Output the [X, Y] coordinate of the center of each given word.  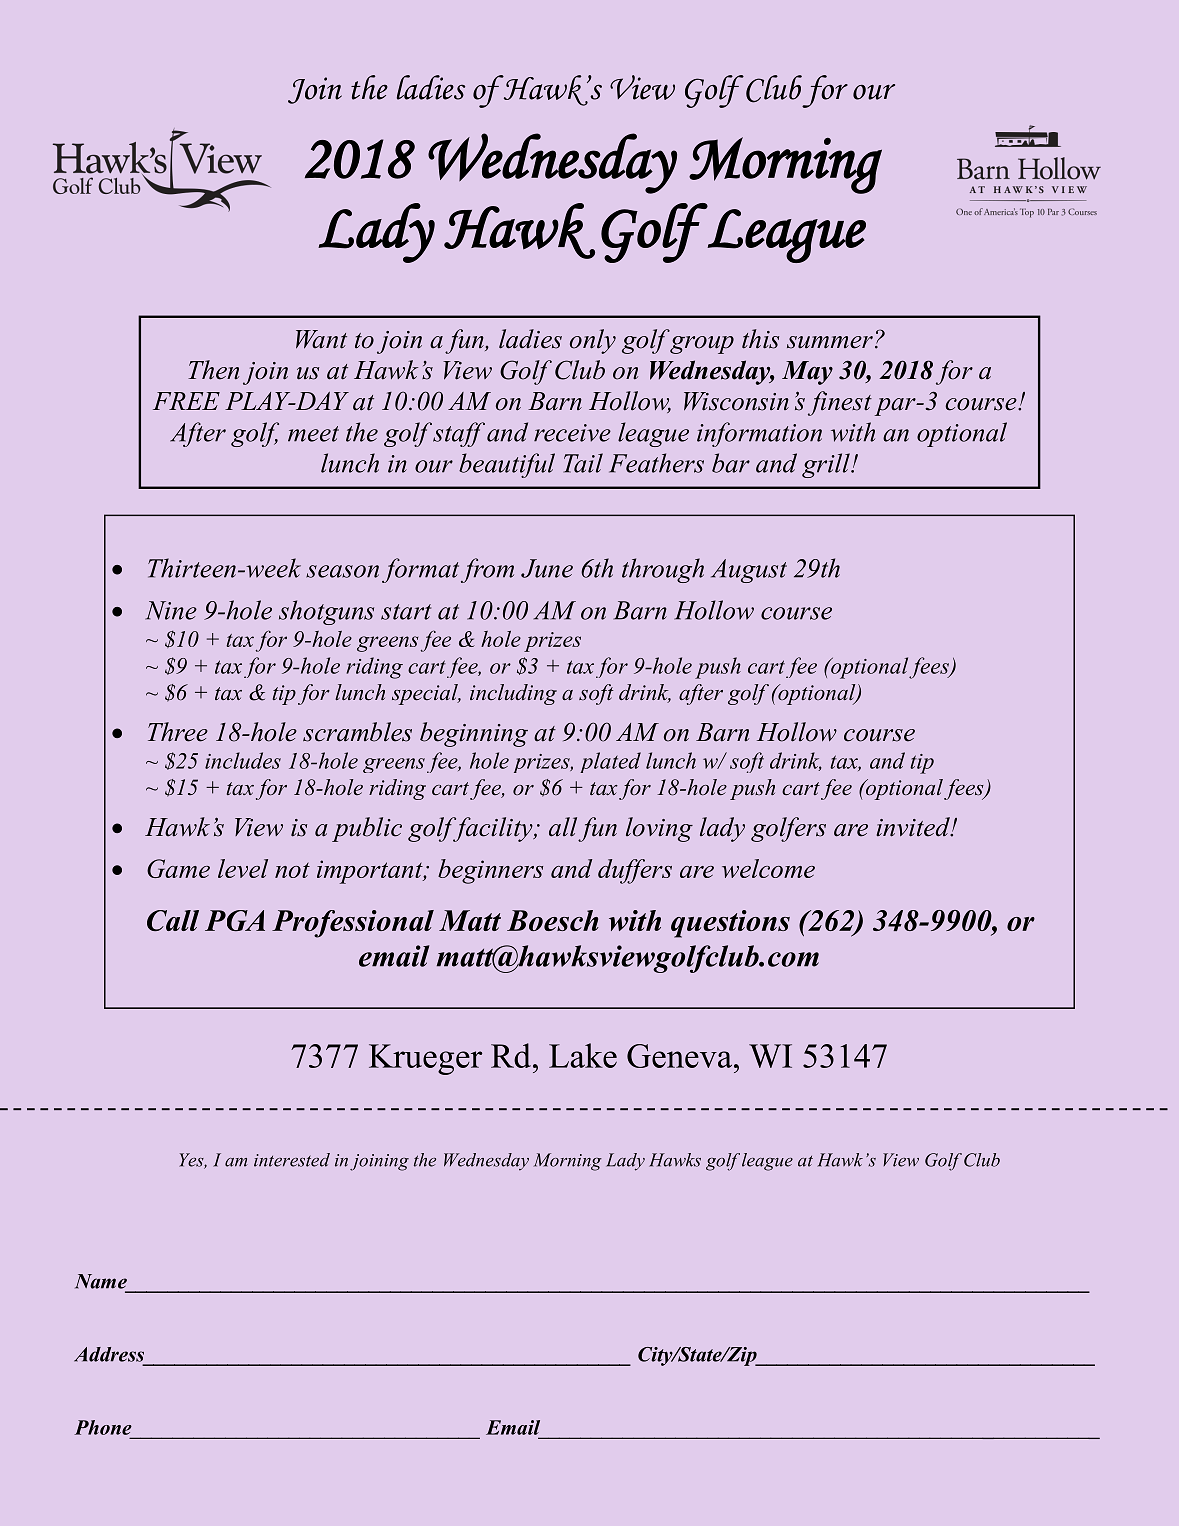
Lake [583, 1055]
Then [213, 370]
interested [292, 1160]
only [593, 341]
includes [243, 760]
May [807, 373]
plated [610, 762]
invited [914, 827]
